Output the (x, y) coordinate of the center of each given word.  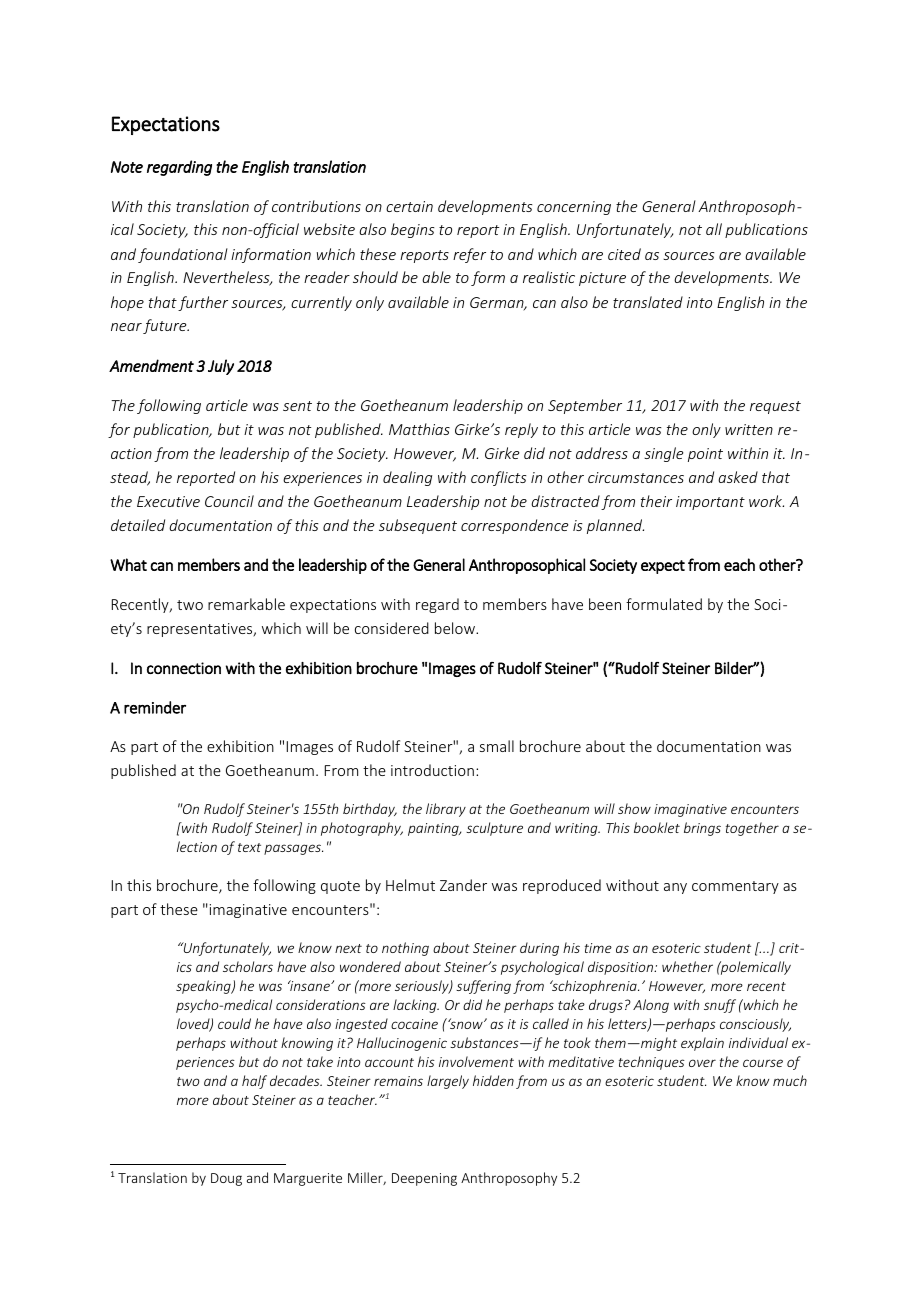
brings (702, 829)
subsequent (418, 526)
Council (229, 501)
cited (624, 254)
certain (409, 206)
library (446, 810)
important (710, 503)
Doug (226, 1179)
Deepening (424, 1179)
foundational (183, 255)
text (249, 847)
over (702, 1063)
